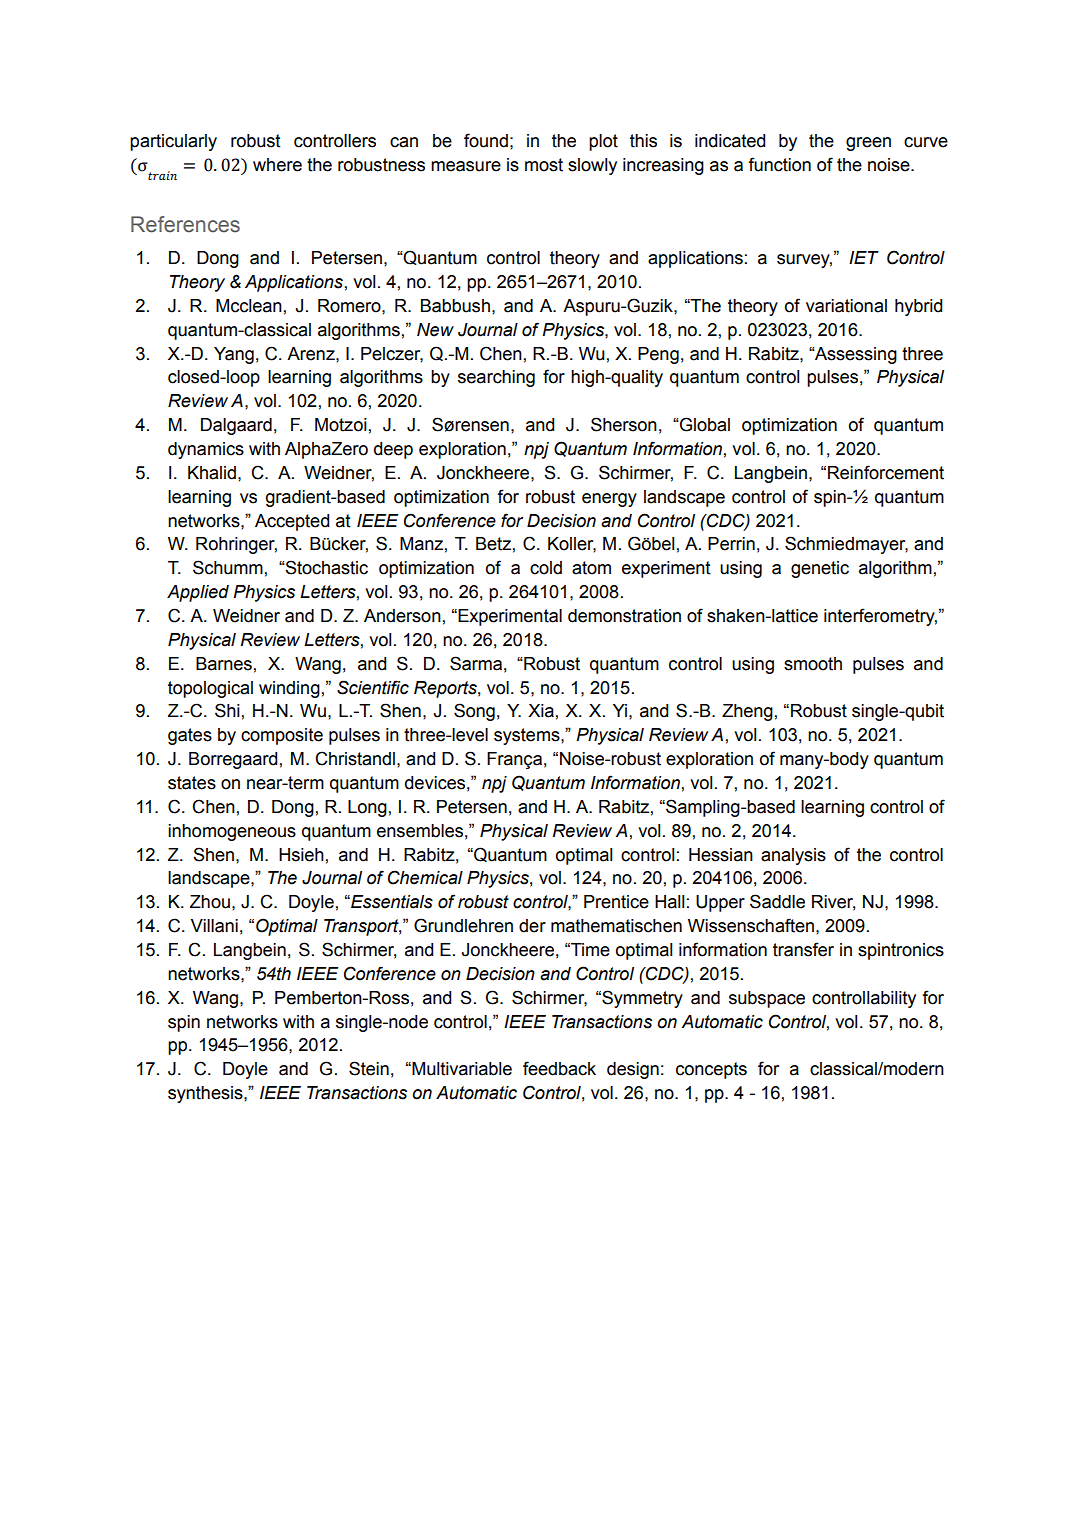  Describe the element at coordinates (624, 616) in the image. I see `demonstration` at that location.
